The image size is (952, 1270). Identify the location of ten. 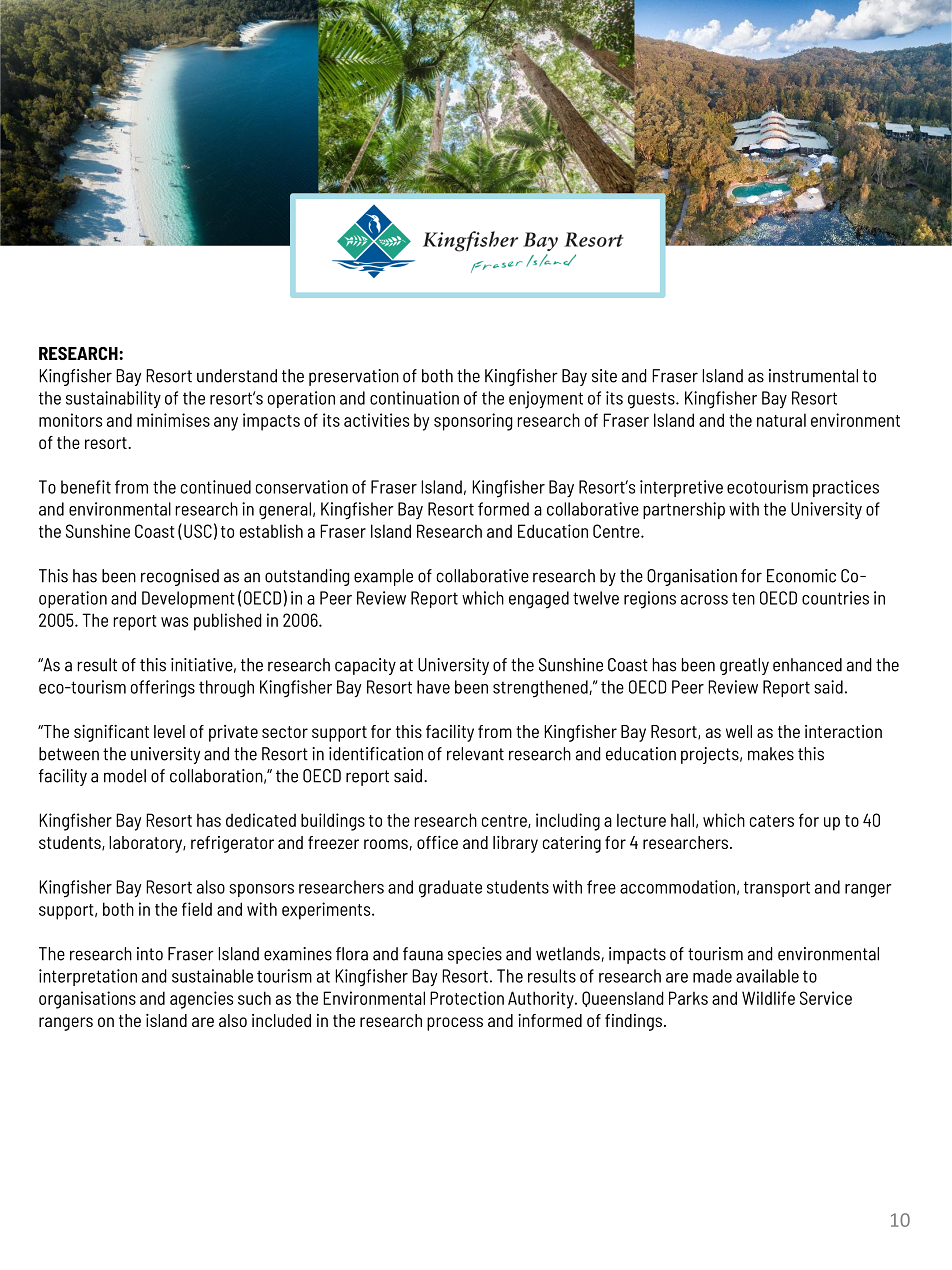
(743, 598).
